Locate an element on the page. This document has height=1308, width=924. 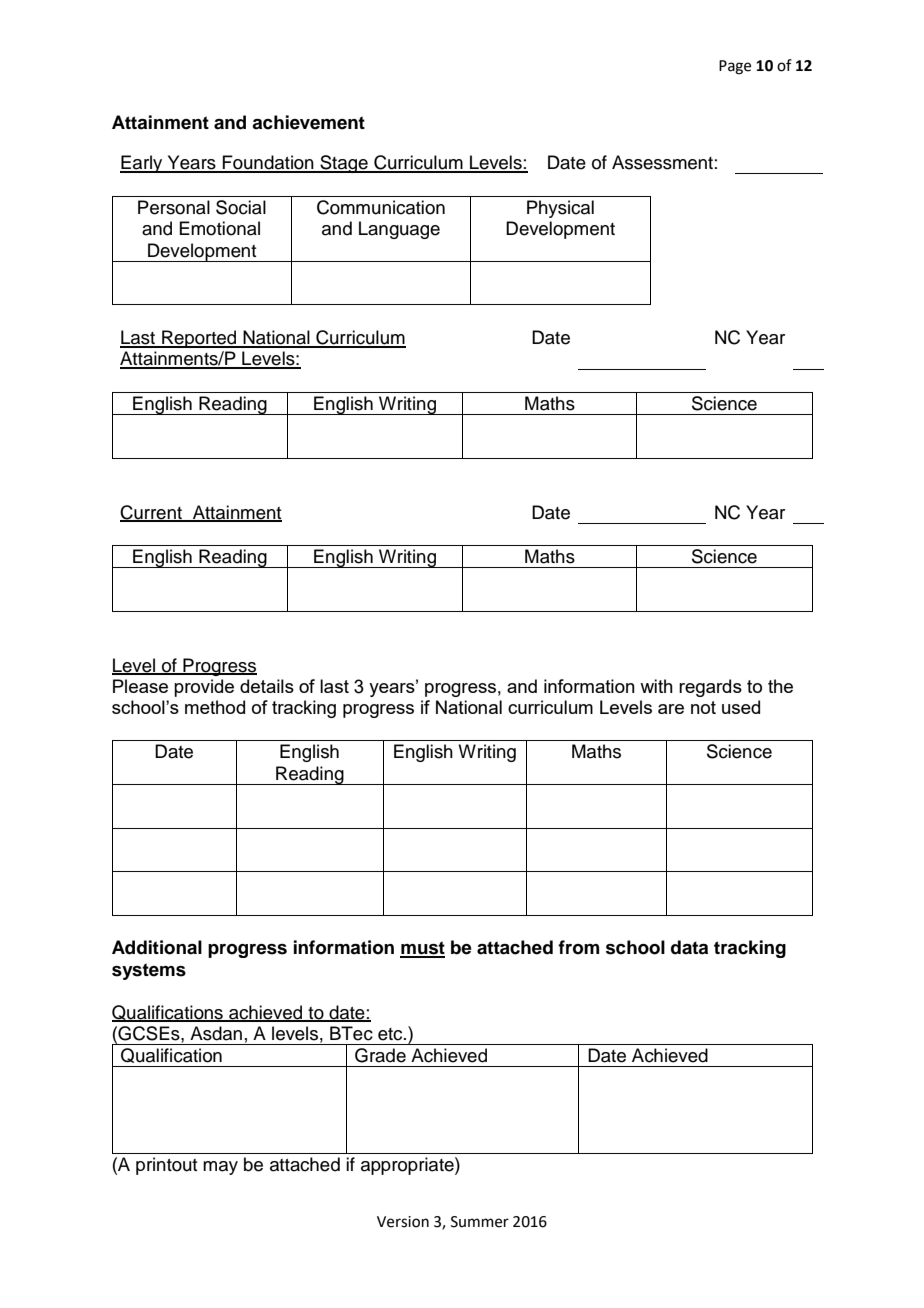
Page is located at coordinates (735, 67).
